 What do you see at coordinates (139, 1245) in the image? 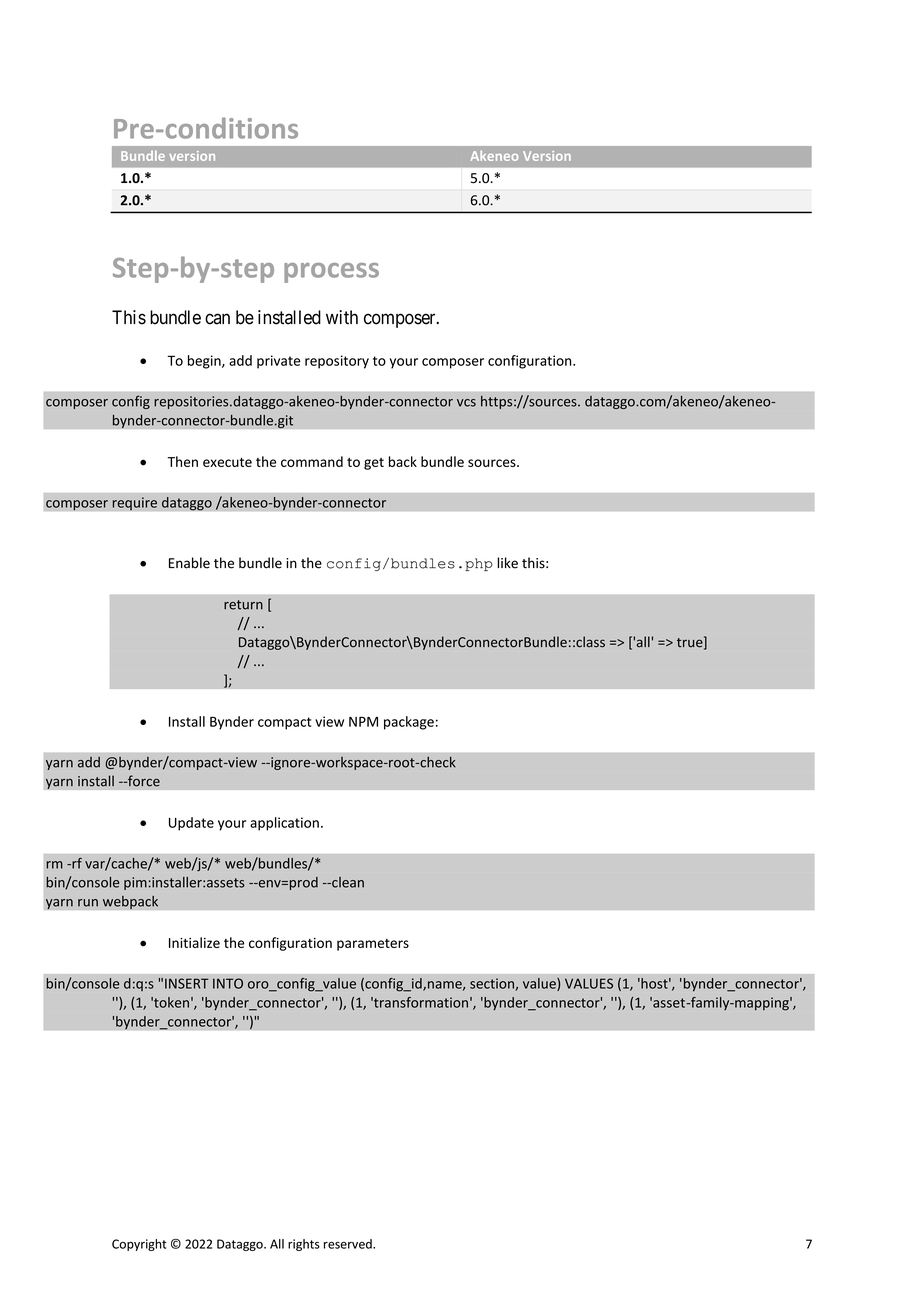
I see `Copyright` at bounding box center [139, 1245].
